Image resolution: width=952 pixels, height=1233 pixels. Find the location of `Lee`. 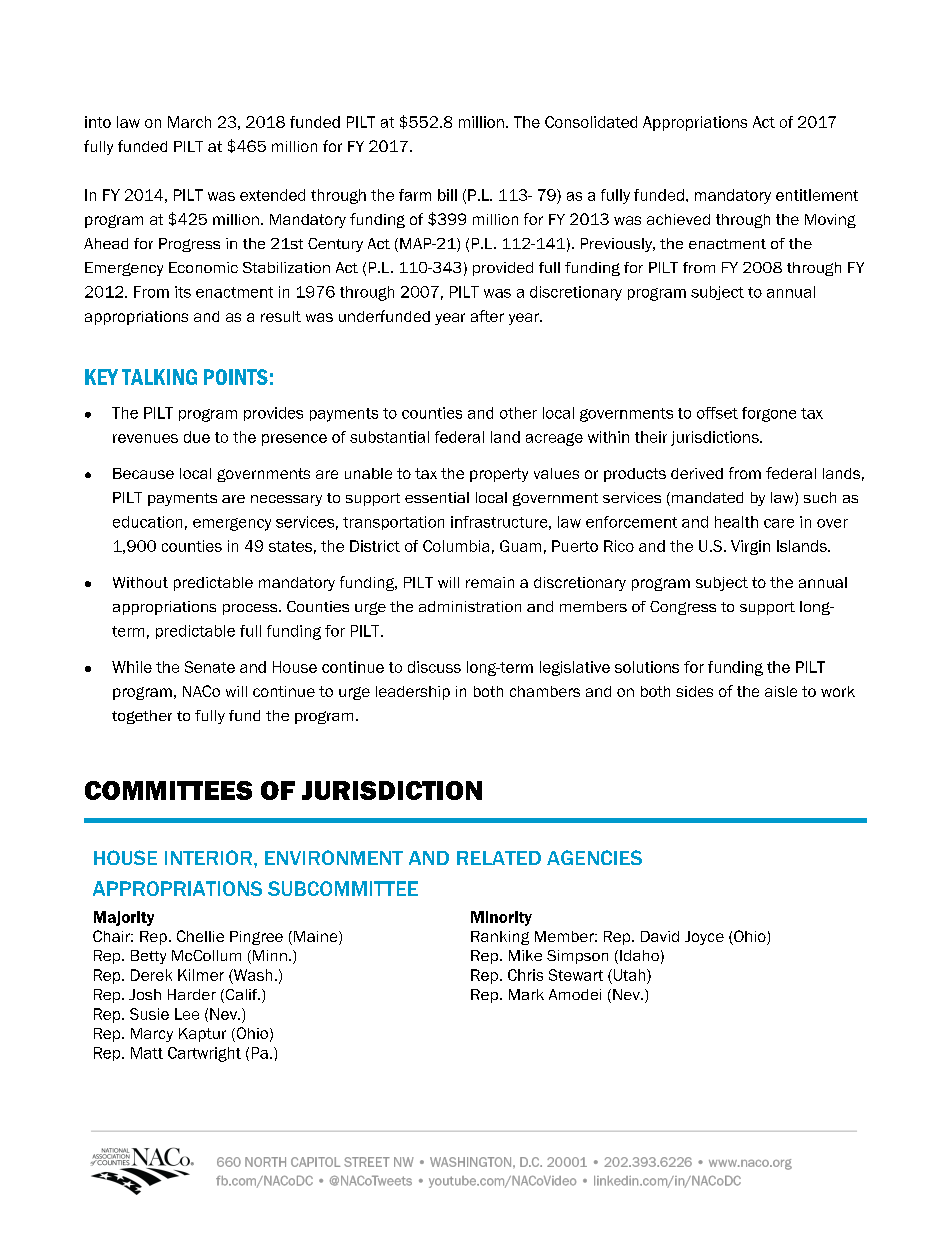

Lee is located at coordinates (187, 1014).
